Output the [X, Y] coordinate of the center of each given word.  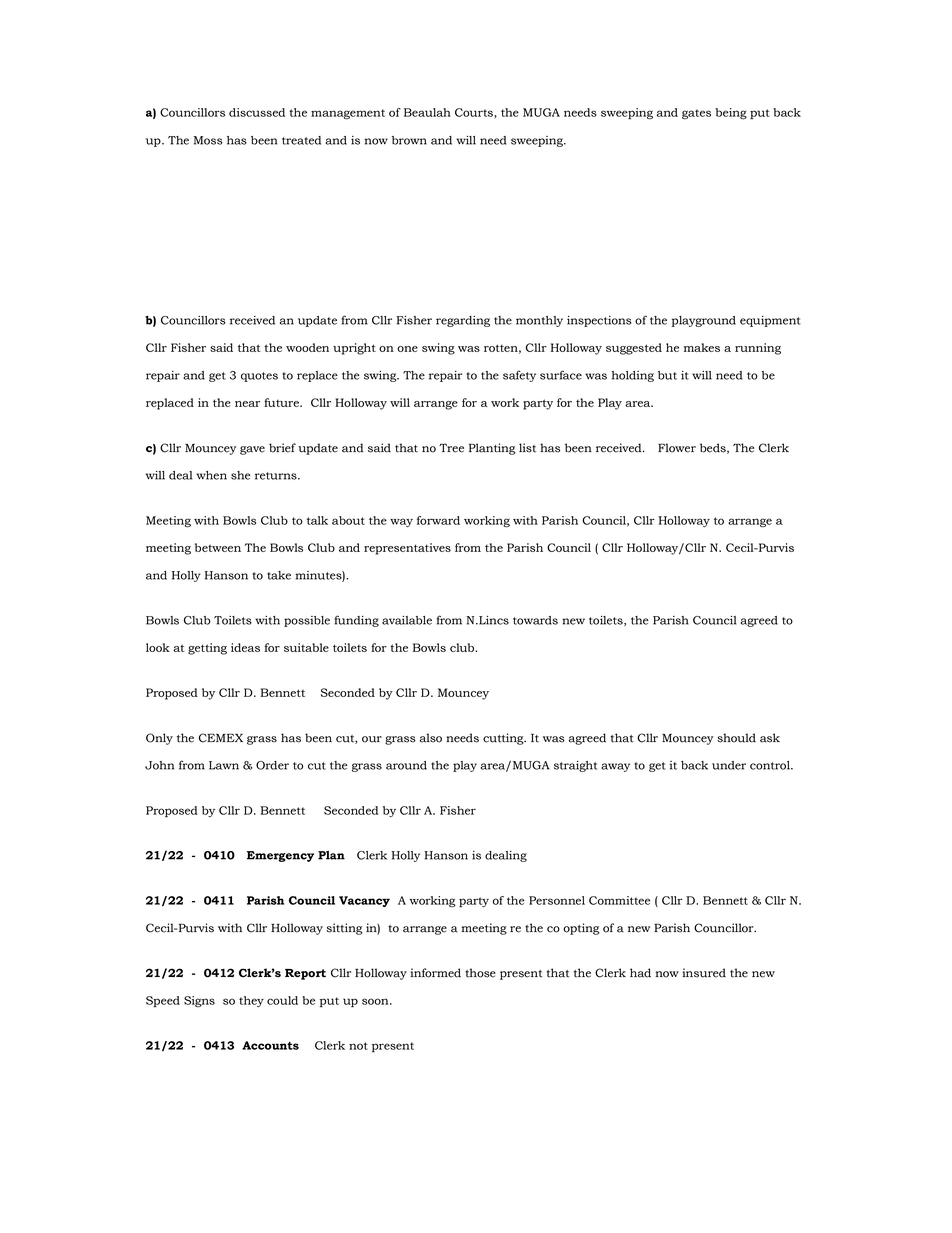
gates [696, 114]
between [218, 547]
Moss [208, 140]
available [407, 620]
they [251, 1001]
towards [535, 620]
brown [409, 140]
